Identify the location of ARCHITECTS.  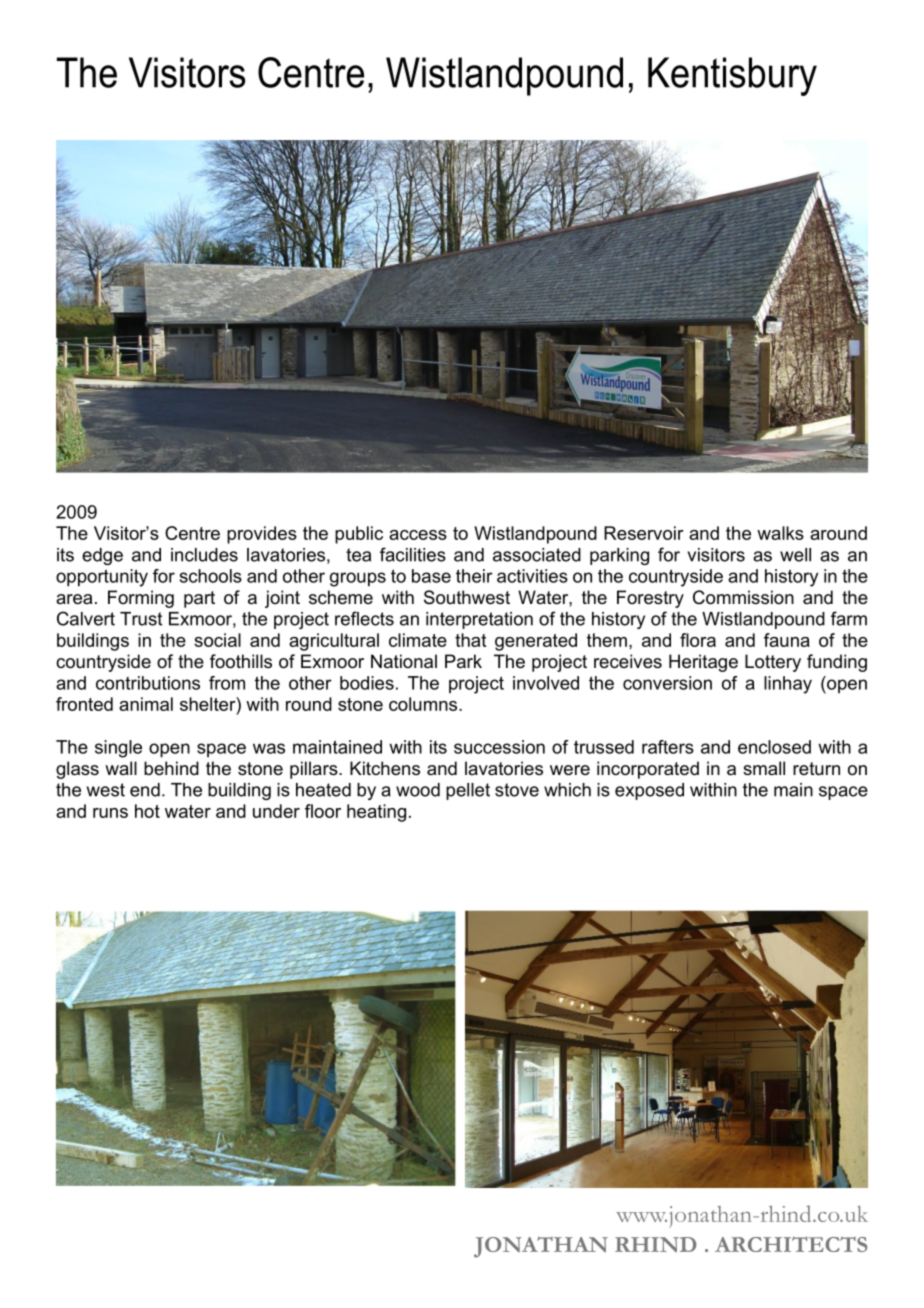
(791, 1244).
